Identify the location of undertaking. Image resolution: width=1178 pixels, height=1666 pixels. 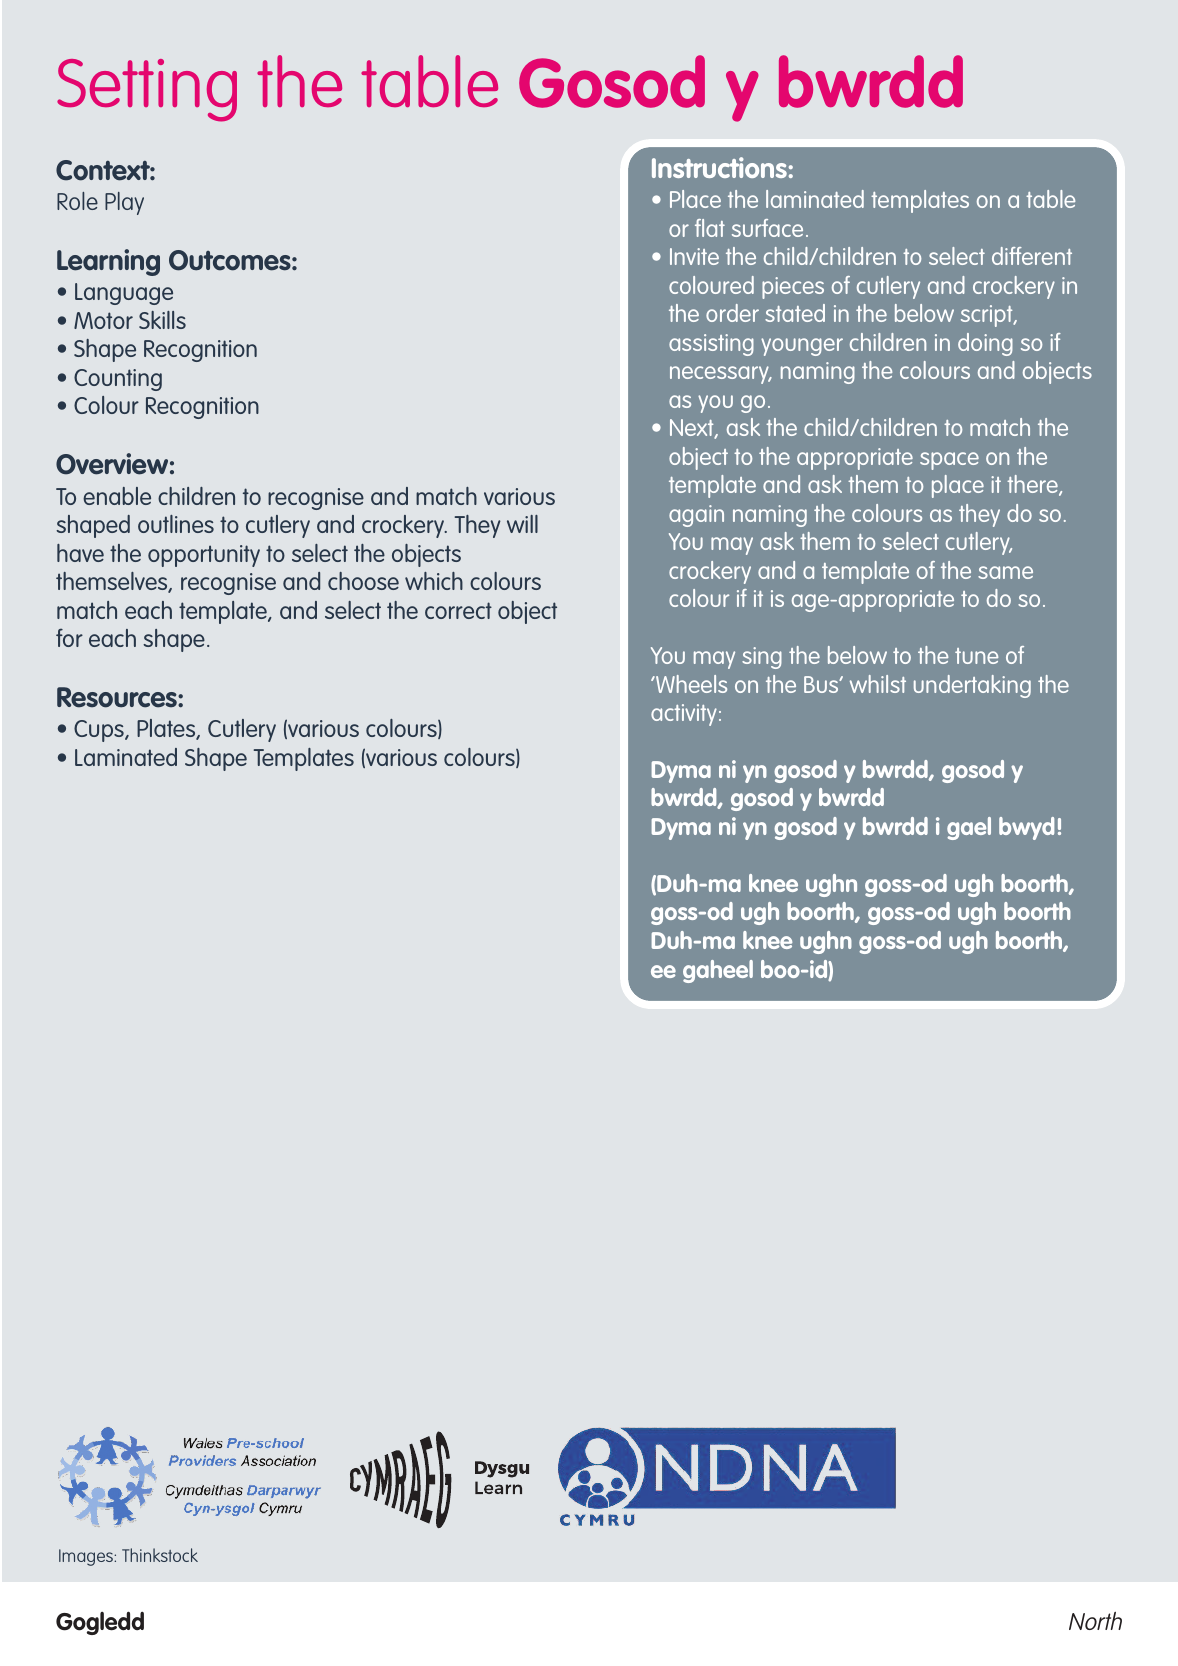
(972, 686).
